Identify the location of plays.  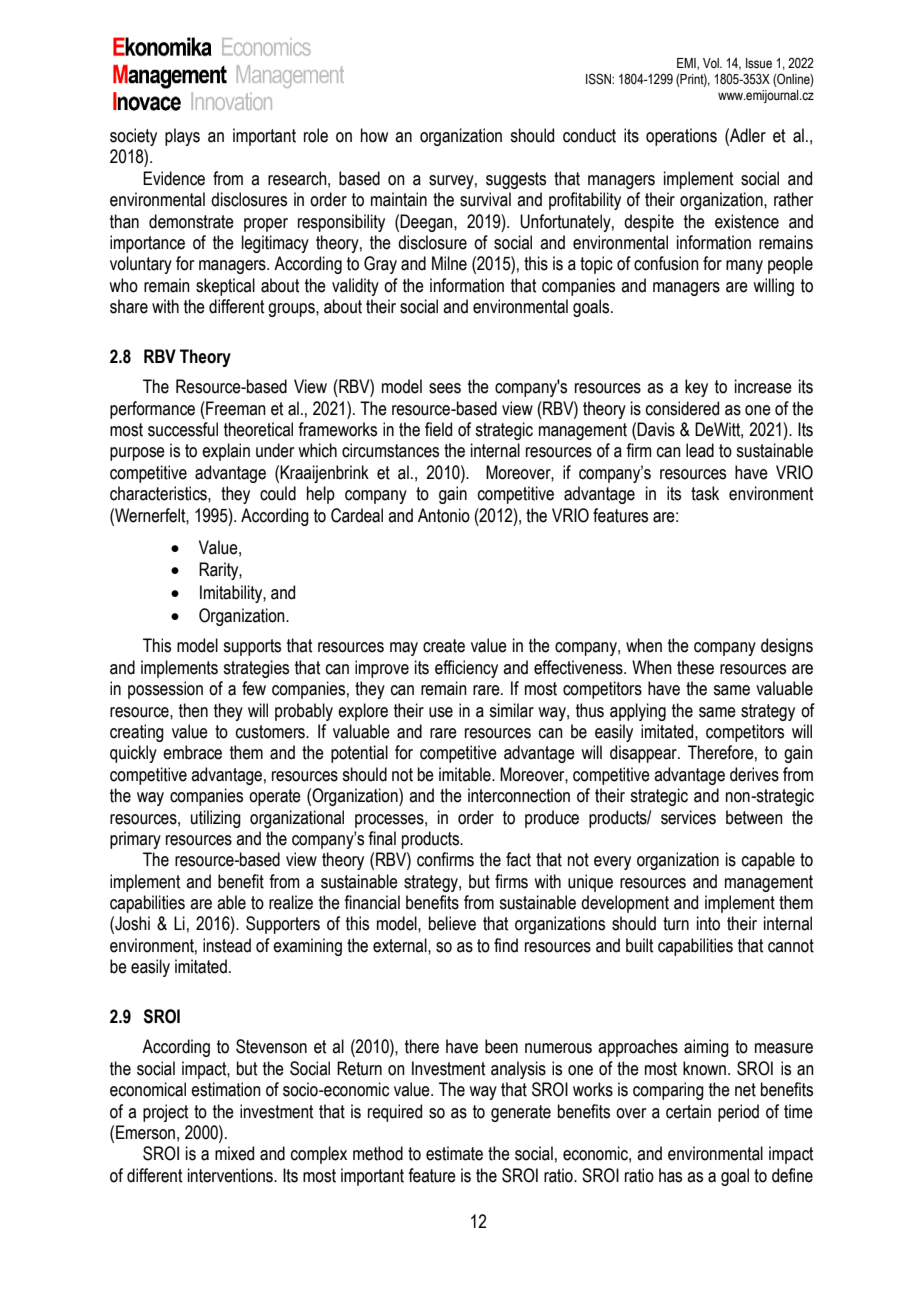
(182, 137).
